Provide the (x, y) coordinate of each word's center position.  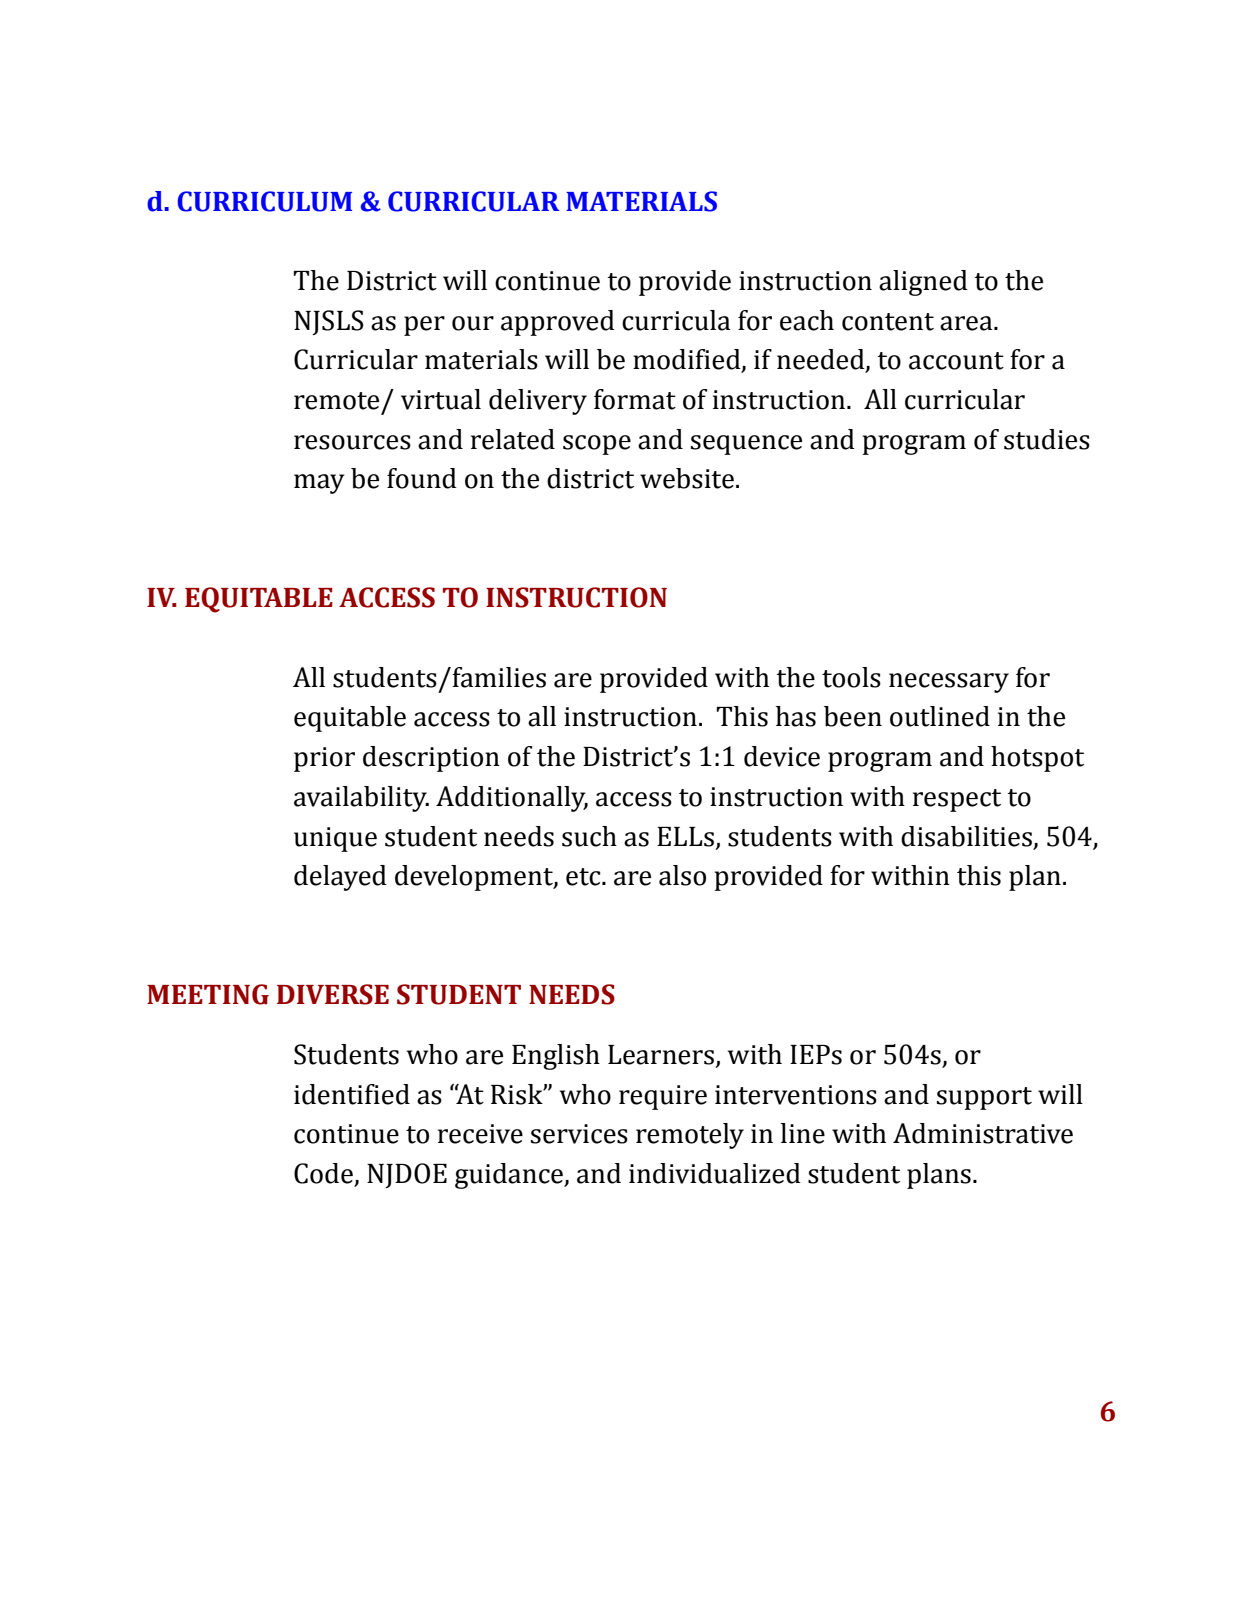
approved (558, 323)
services (579, 1134)
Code (324, 1174)
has (796, 716)
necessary (949, 683)
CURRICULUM (264, 201)
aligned (923, 283)
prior (324, 759)
